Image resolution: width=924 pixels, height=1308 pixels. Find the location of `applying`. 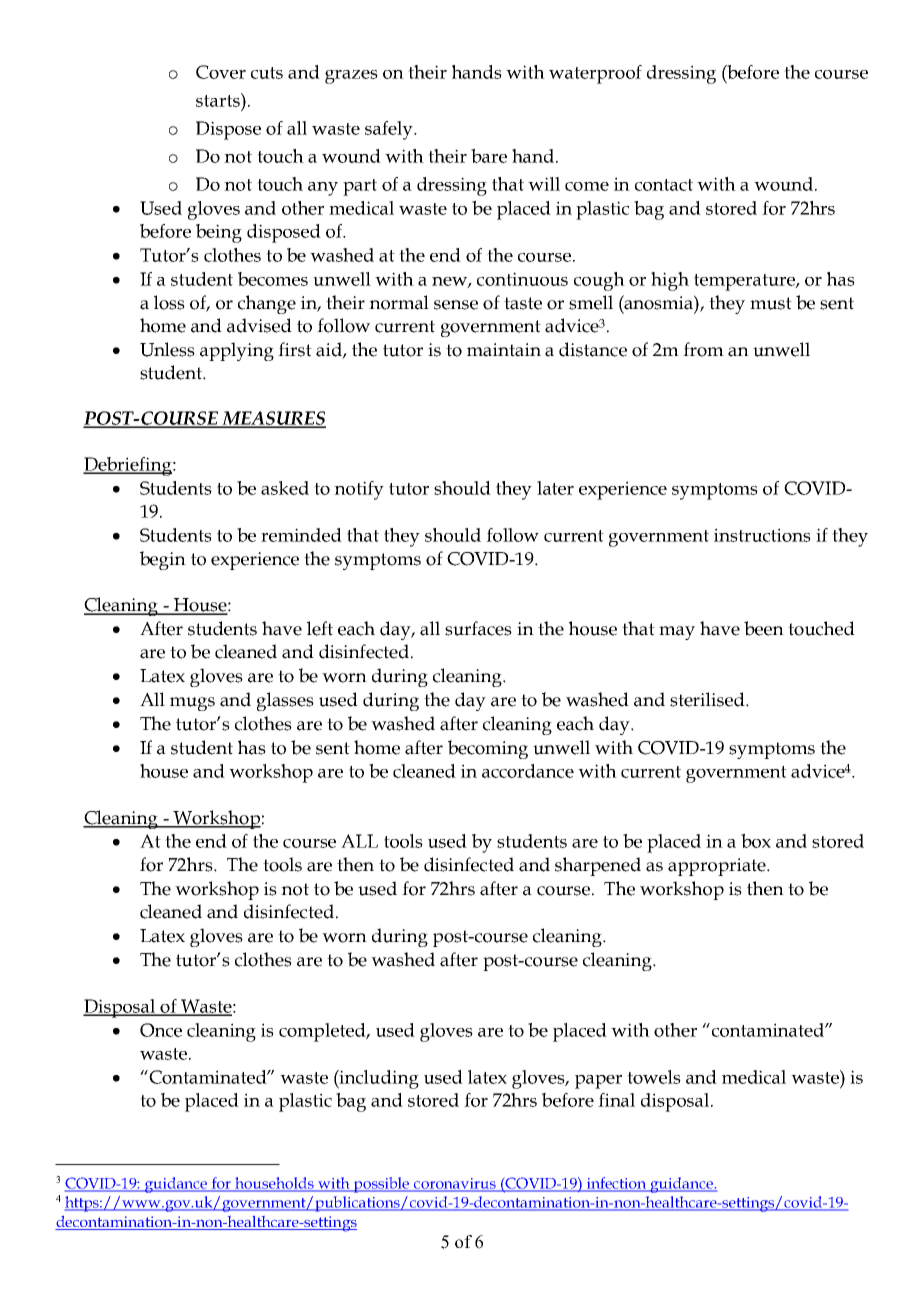

applying is located at coordinates (237, 351).
